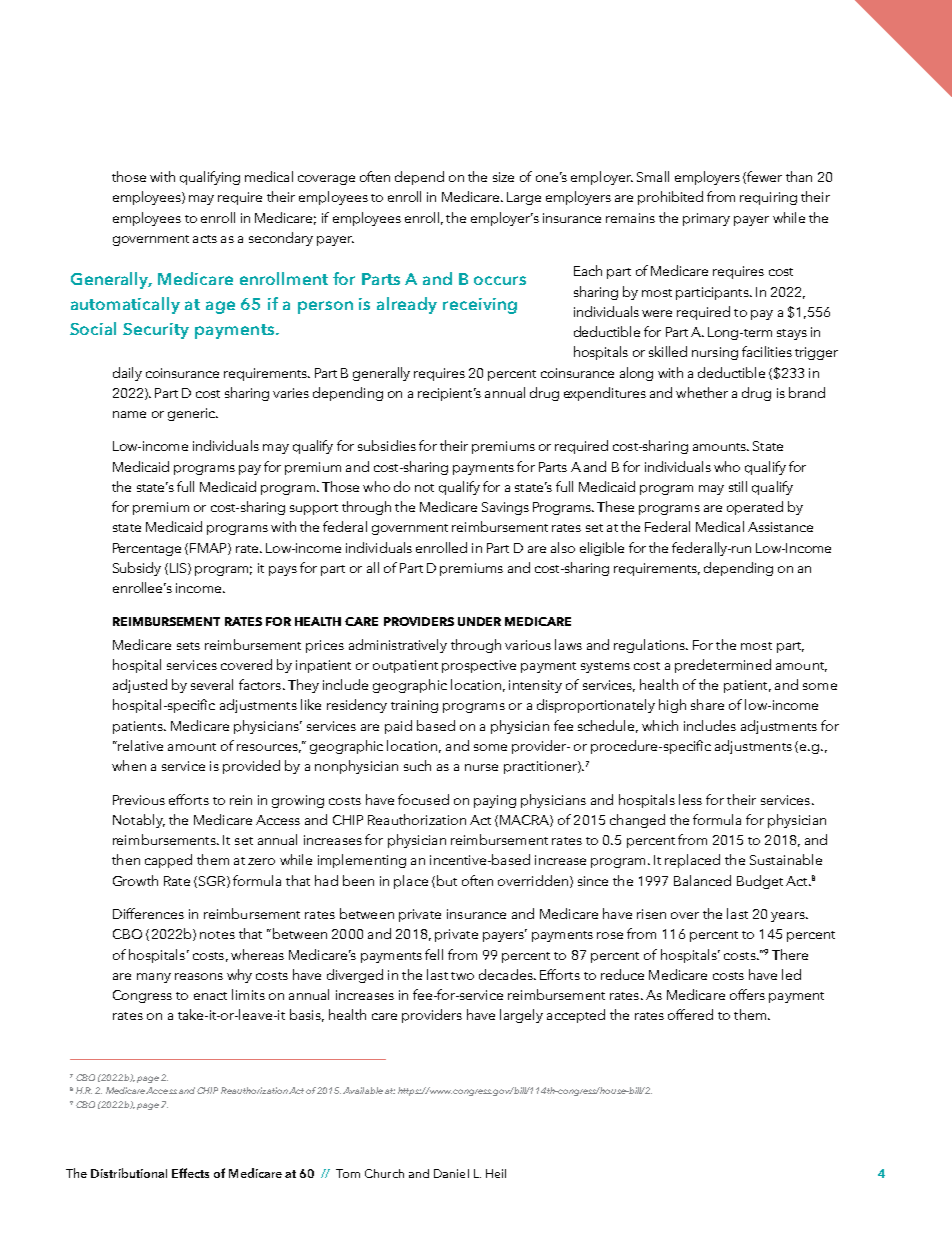 Image resolution: width=952 pixels, height=1233 pixels. Describe the element at coordinates (690, 799) in the screenshot. I see `less` at that location.
